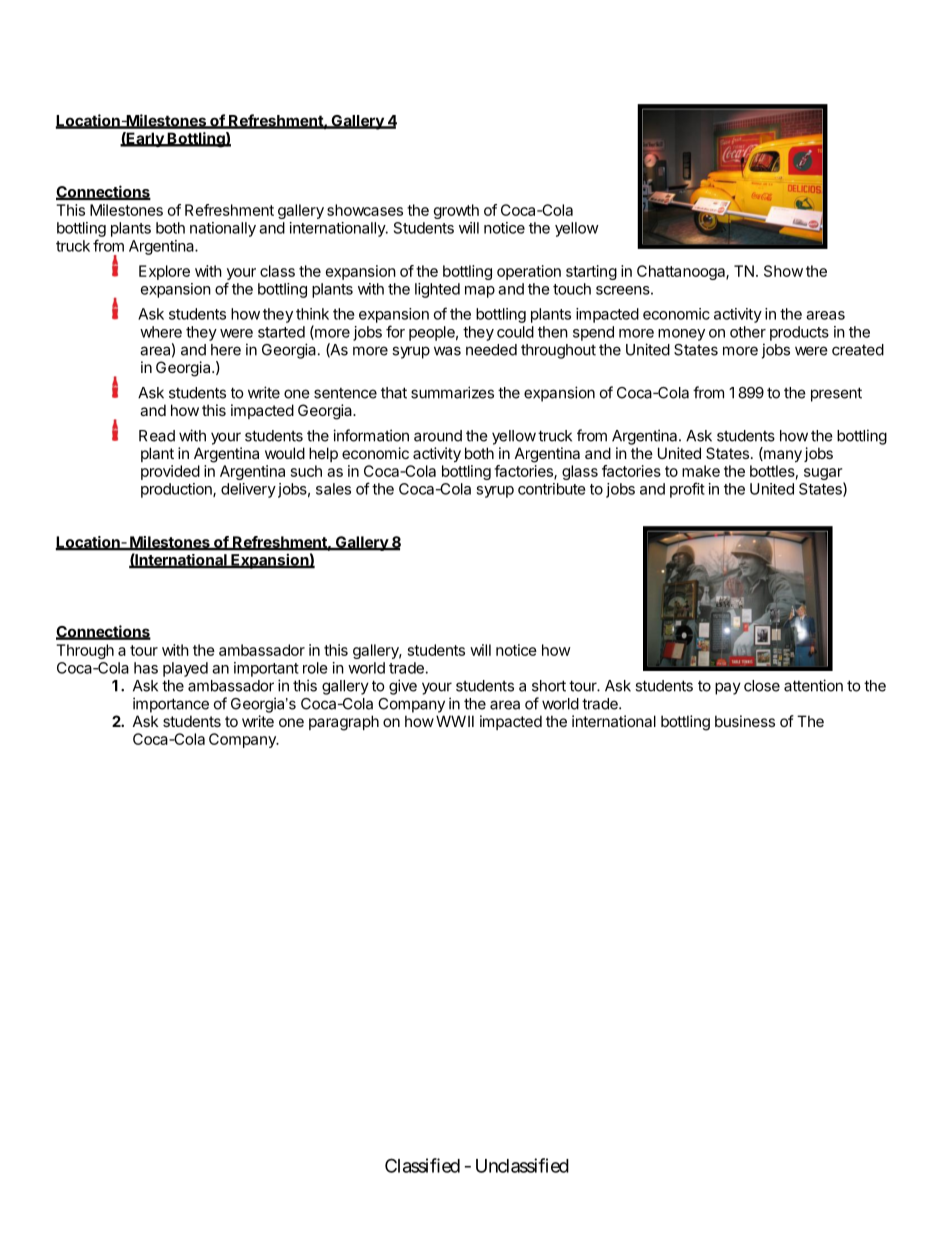  What do you see at coordinates (171, 705) in the screenshot?
I see `importance` at bounding box center [171, 705].
